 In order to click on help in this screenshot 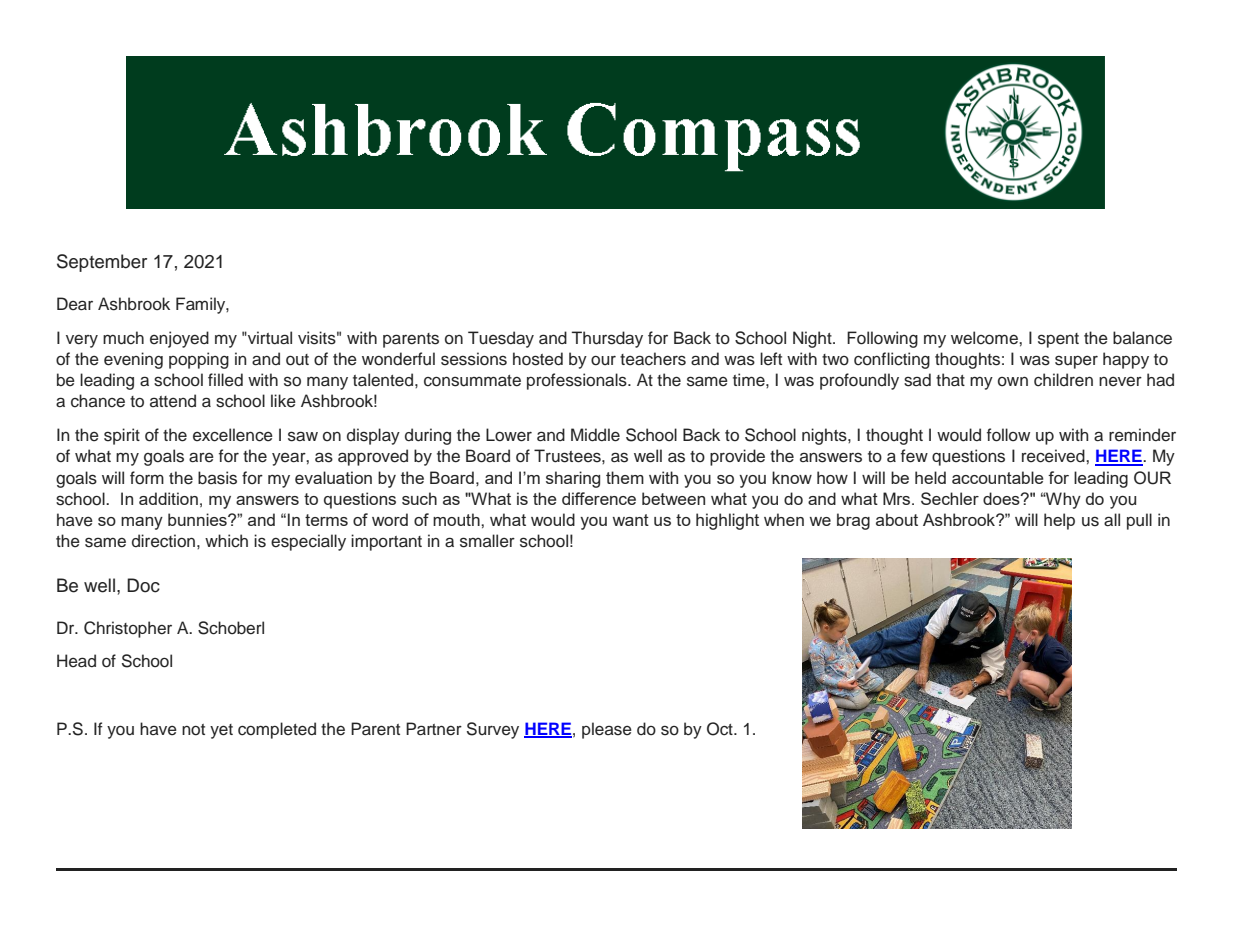, I will do `click(1059, 521)`.
